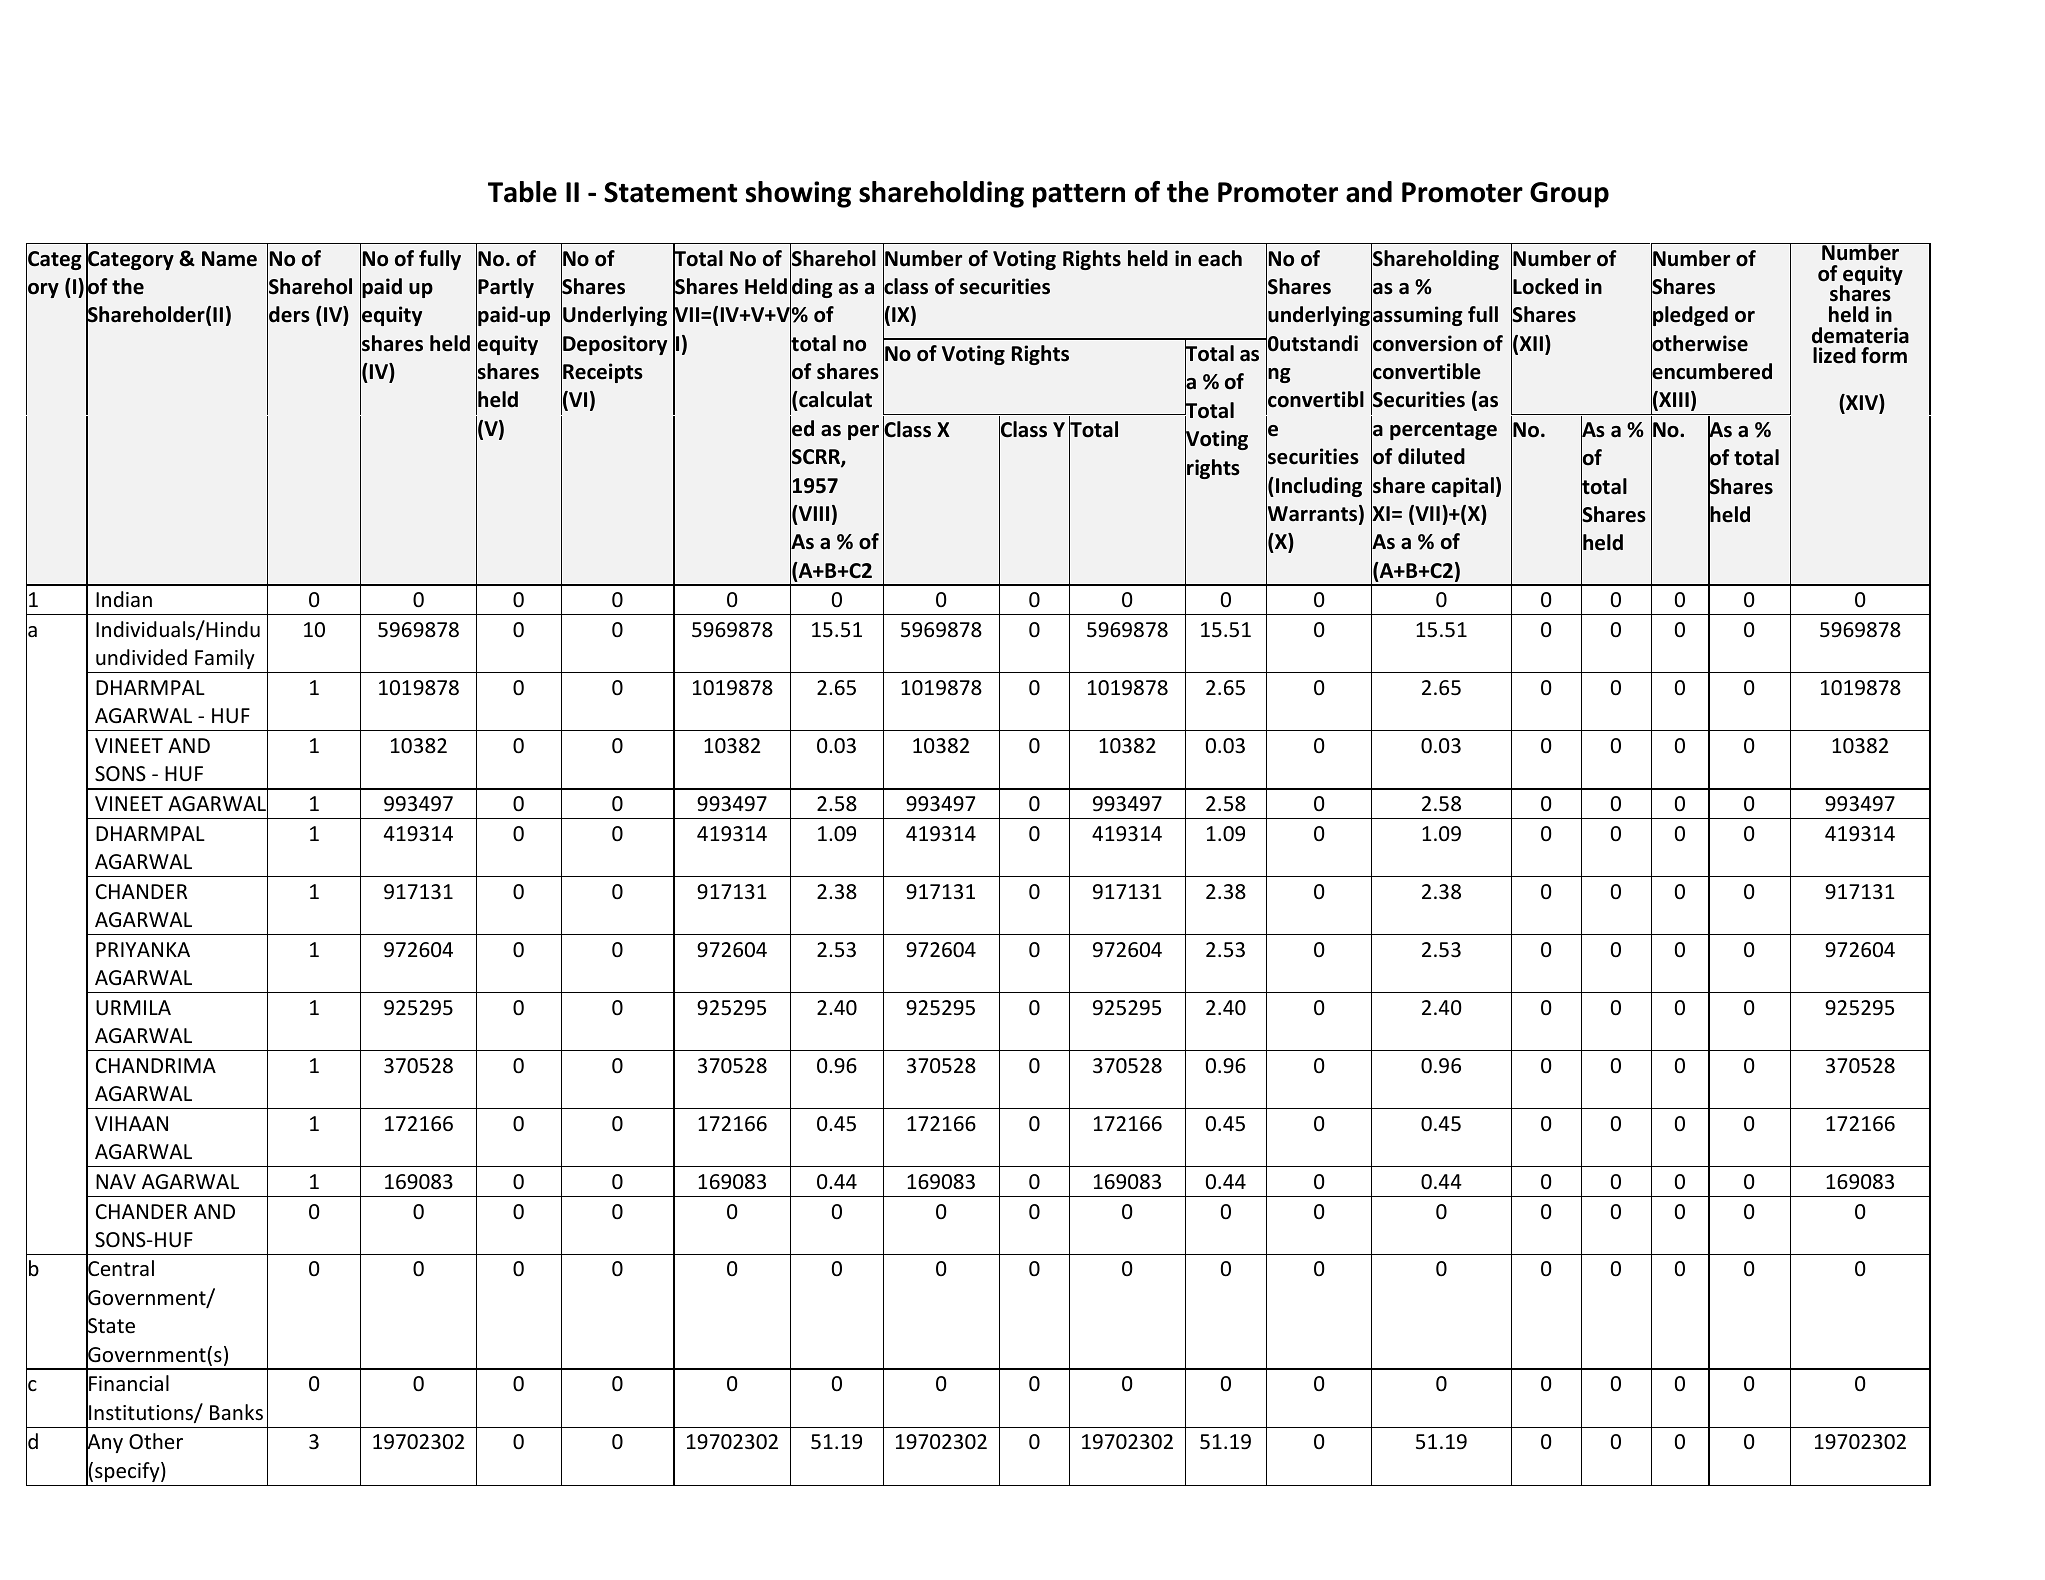  What do you see at coordinates (236, 1412) in the screenshot?
I see `Banks` at bounding box center [236, 1412].
